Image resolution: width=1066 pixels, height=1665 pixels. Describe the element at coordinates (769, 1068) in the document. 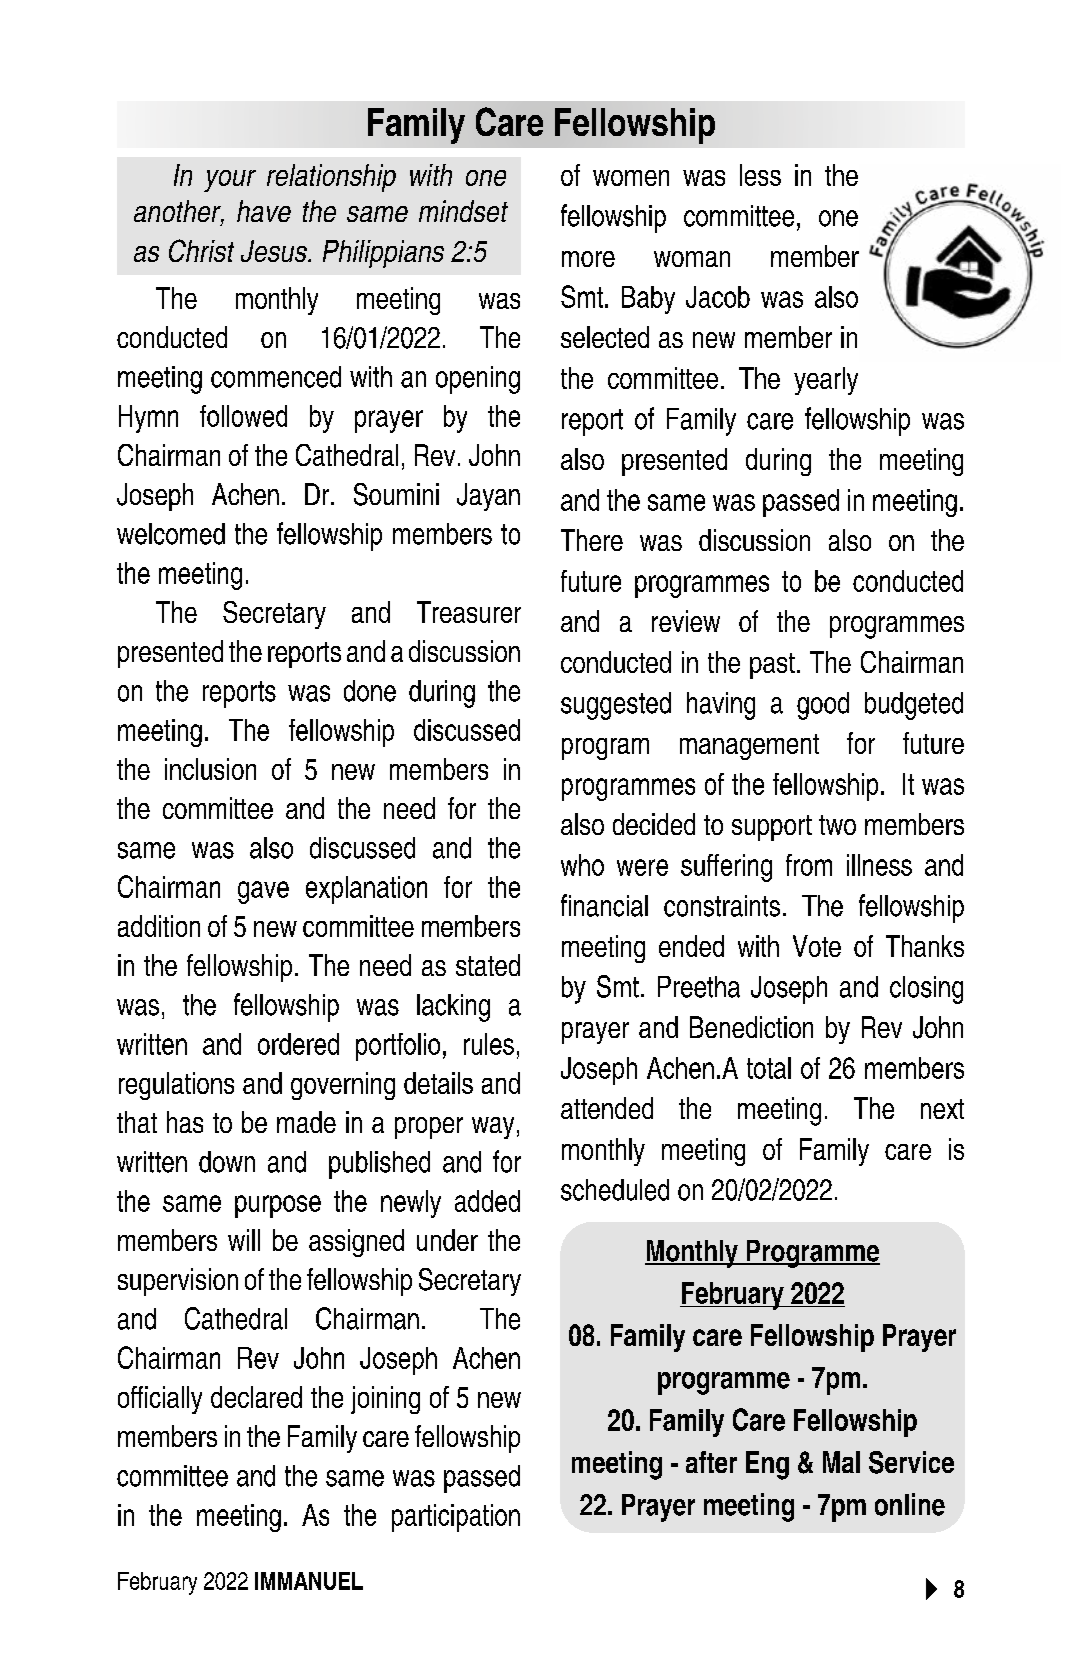

I see `total` at that location.
